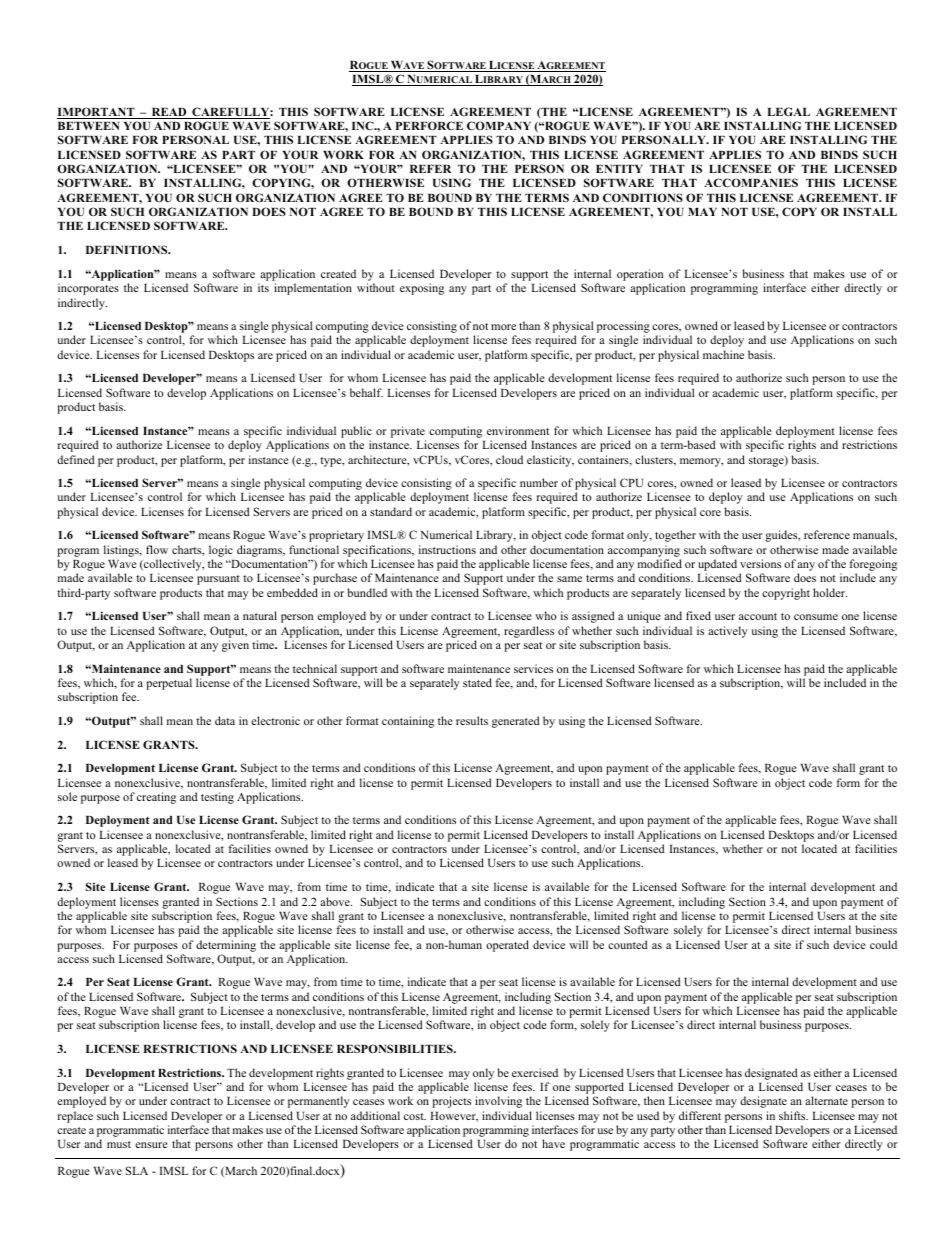  Describe the element at coordinates (498, 1102) in the screenshot. I see `involving` at that location.
